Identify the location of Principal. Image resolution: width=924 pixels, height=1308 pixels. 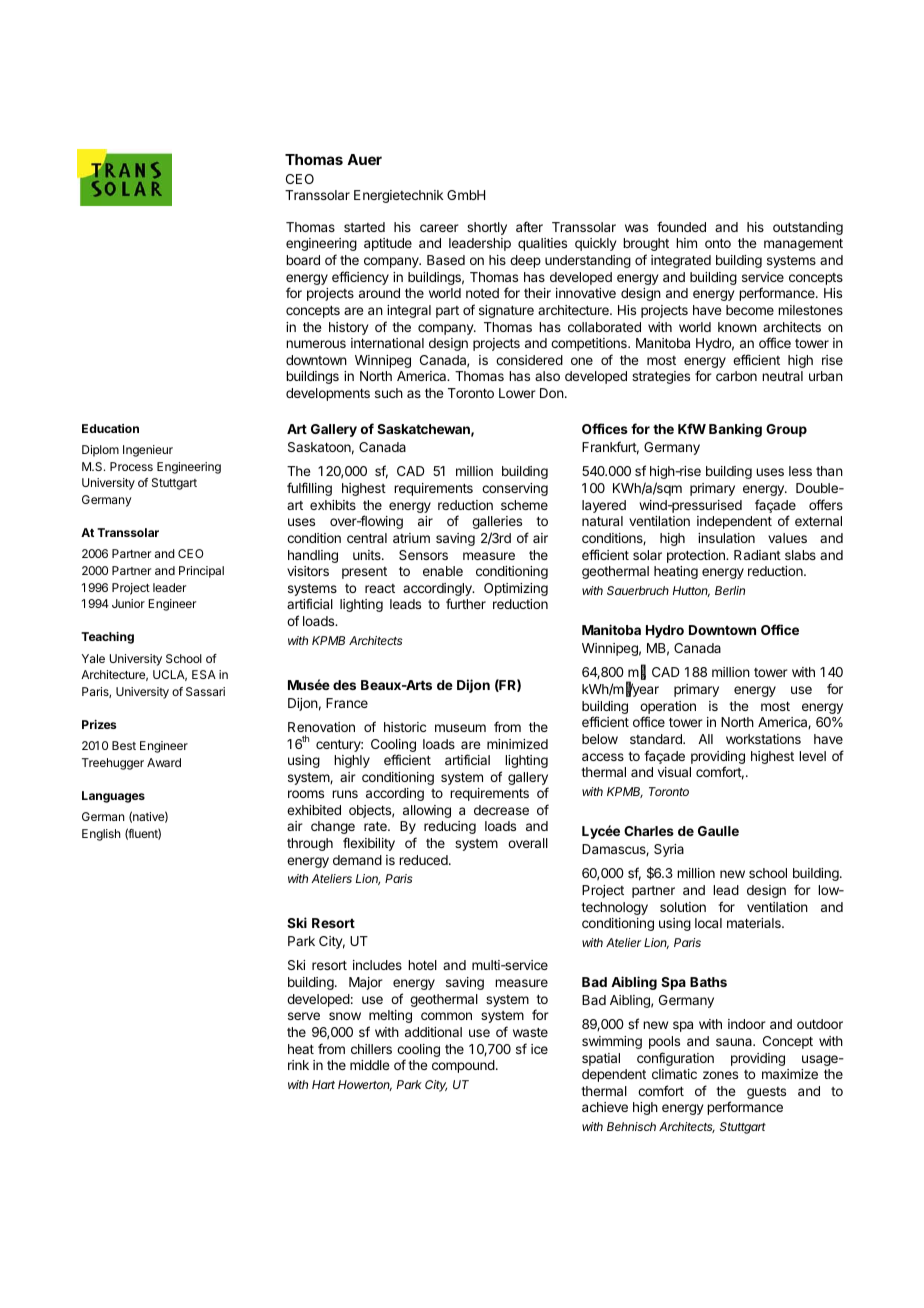
(201, 572).
